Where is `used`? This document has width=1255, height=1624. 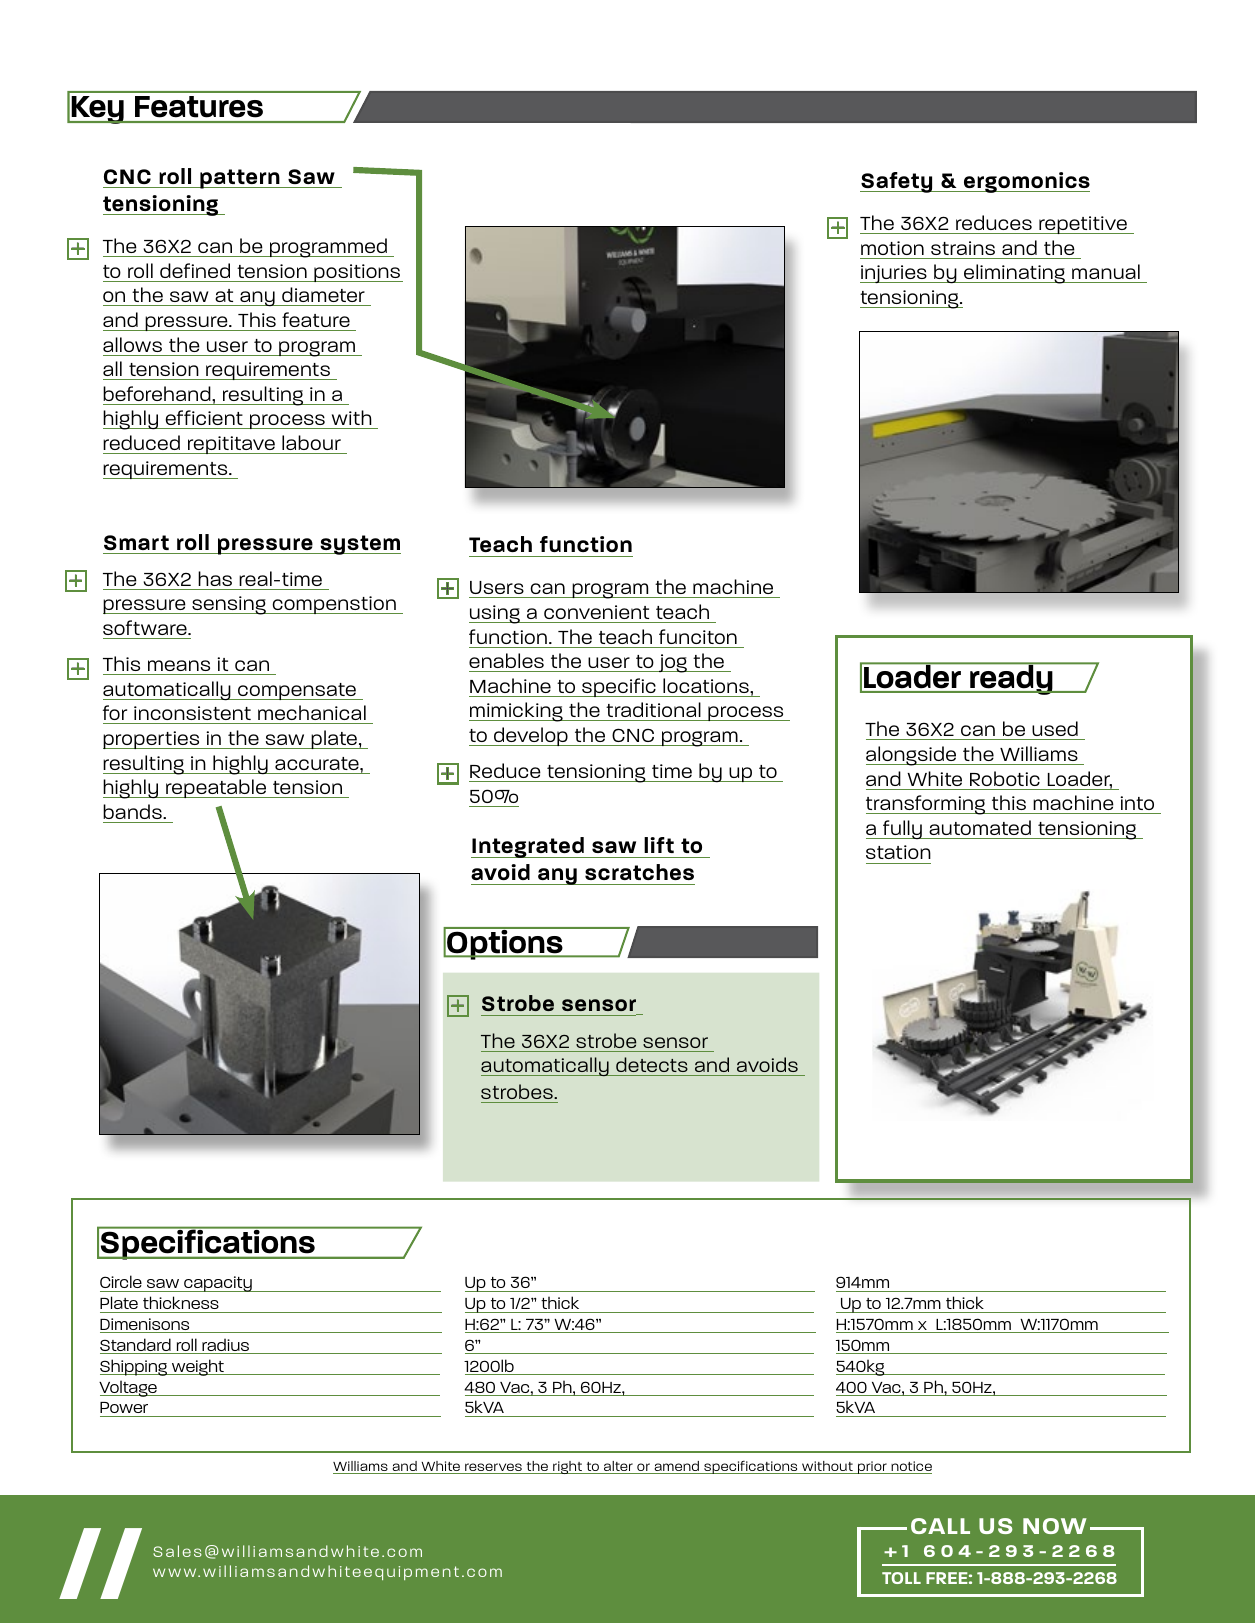 used is located at coordinates (1055, 730).
